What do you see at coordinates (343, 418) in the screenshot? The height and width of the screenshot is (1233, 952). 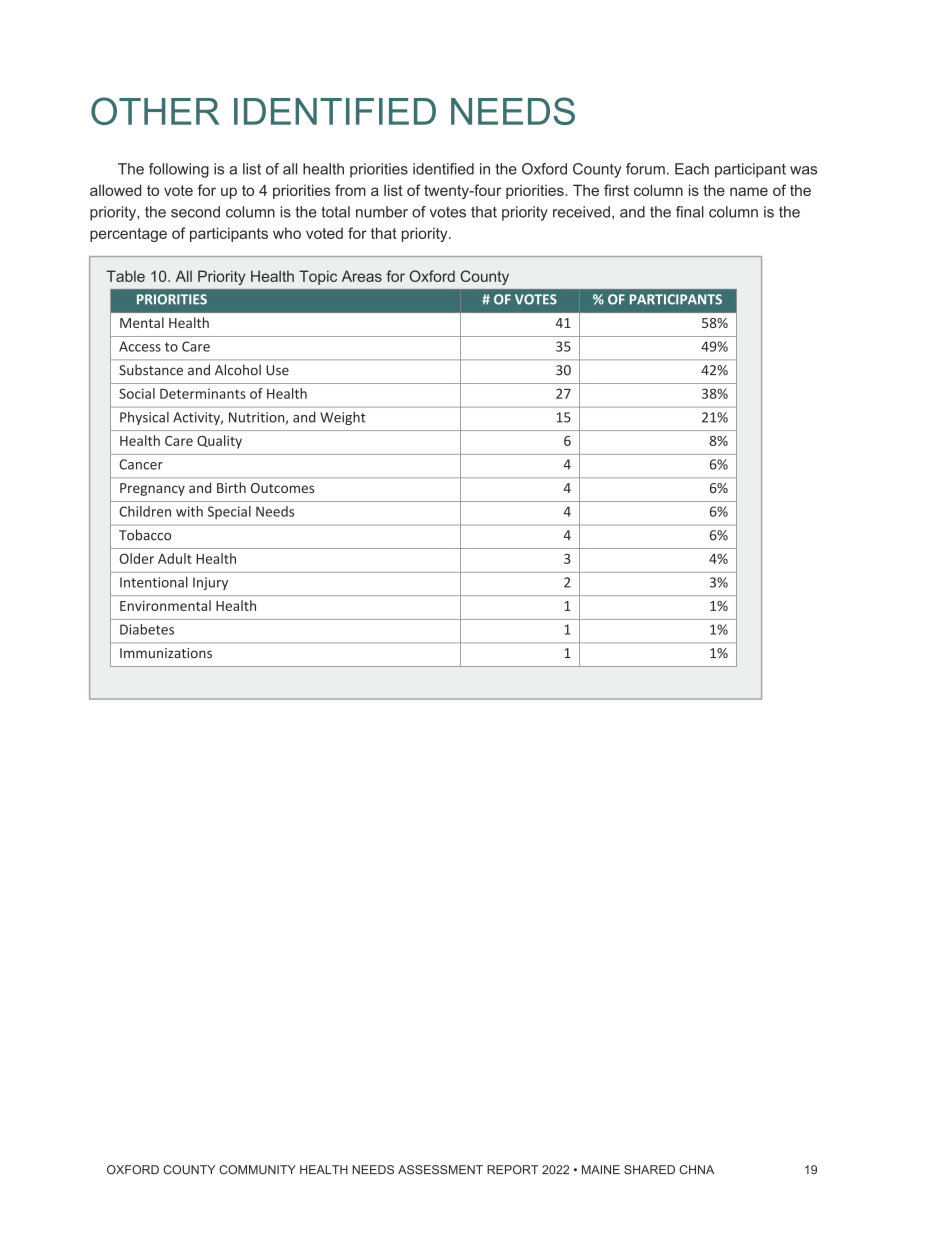 I see `Weight` at bounding box center [343, 418].
